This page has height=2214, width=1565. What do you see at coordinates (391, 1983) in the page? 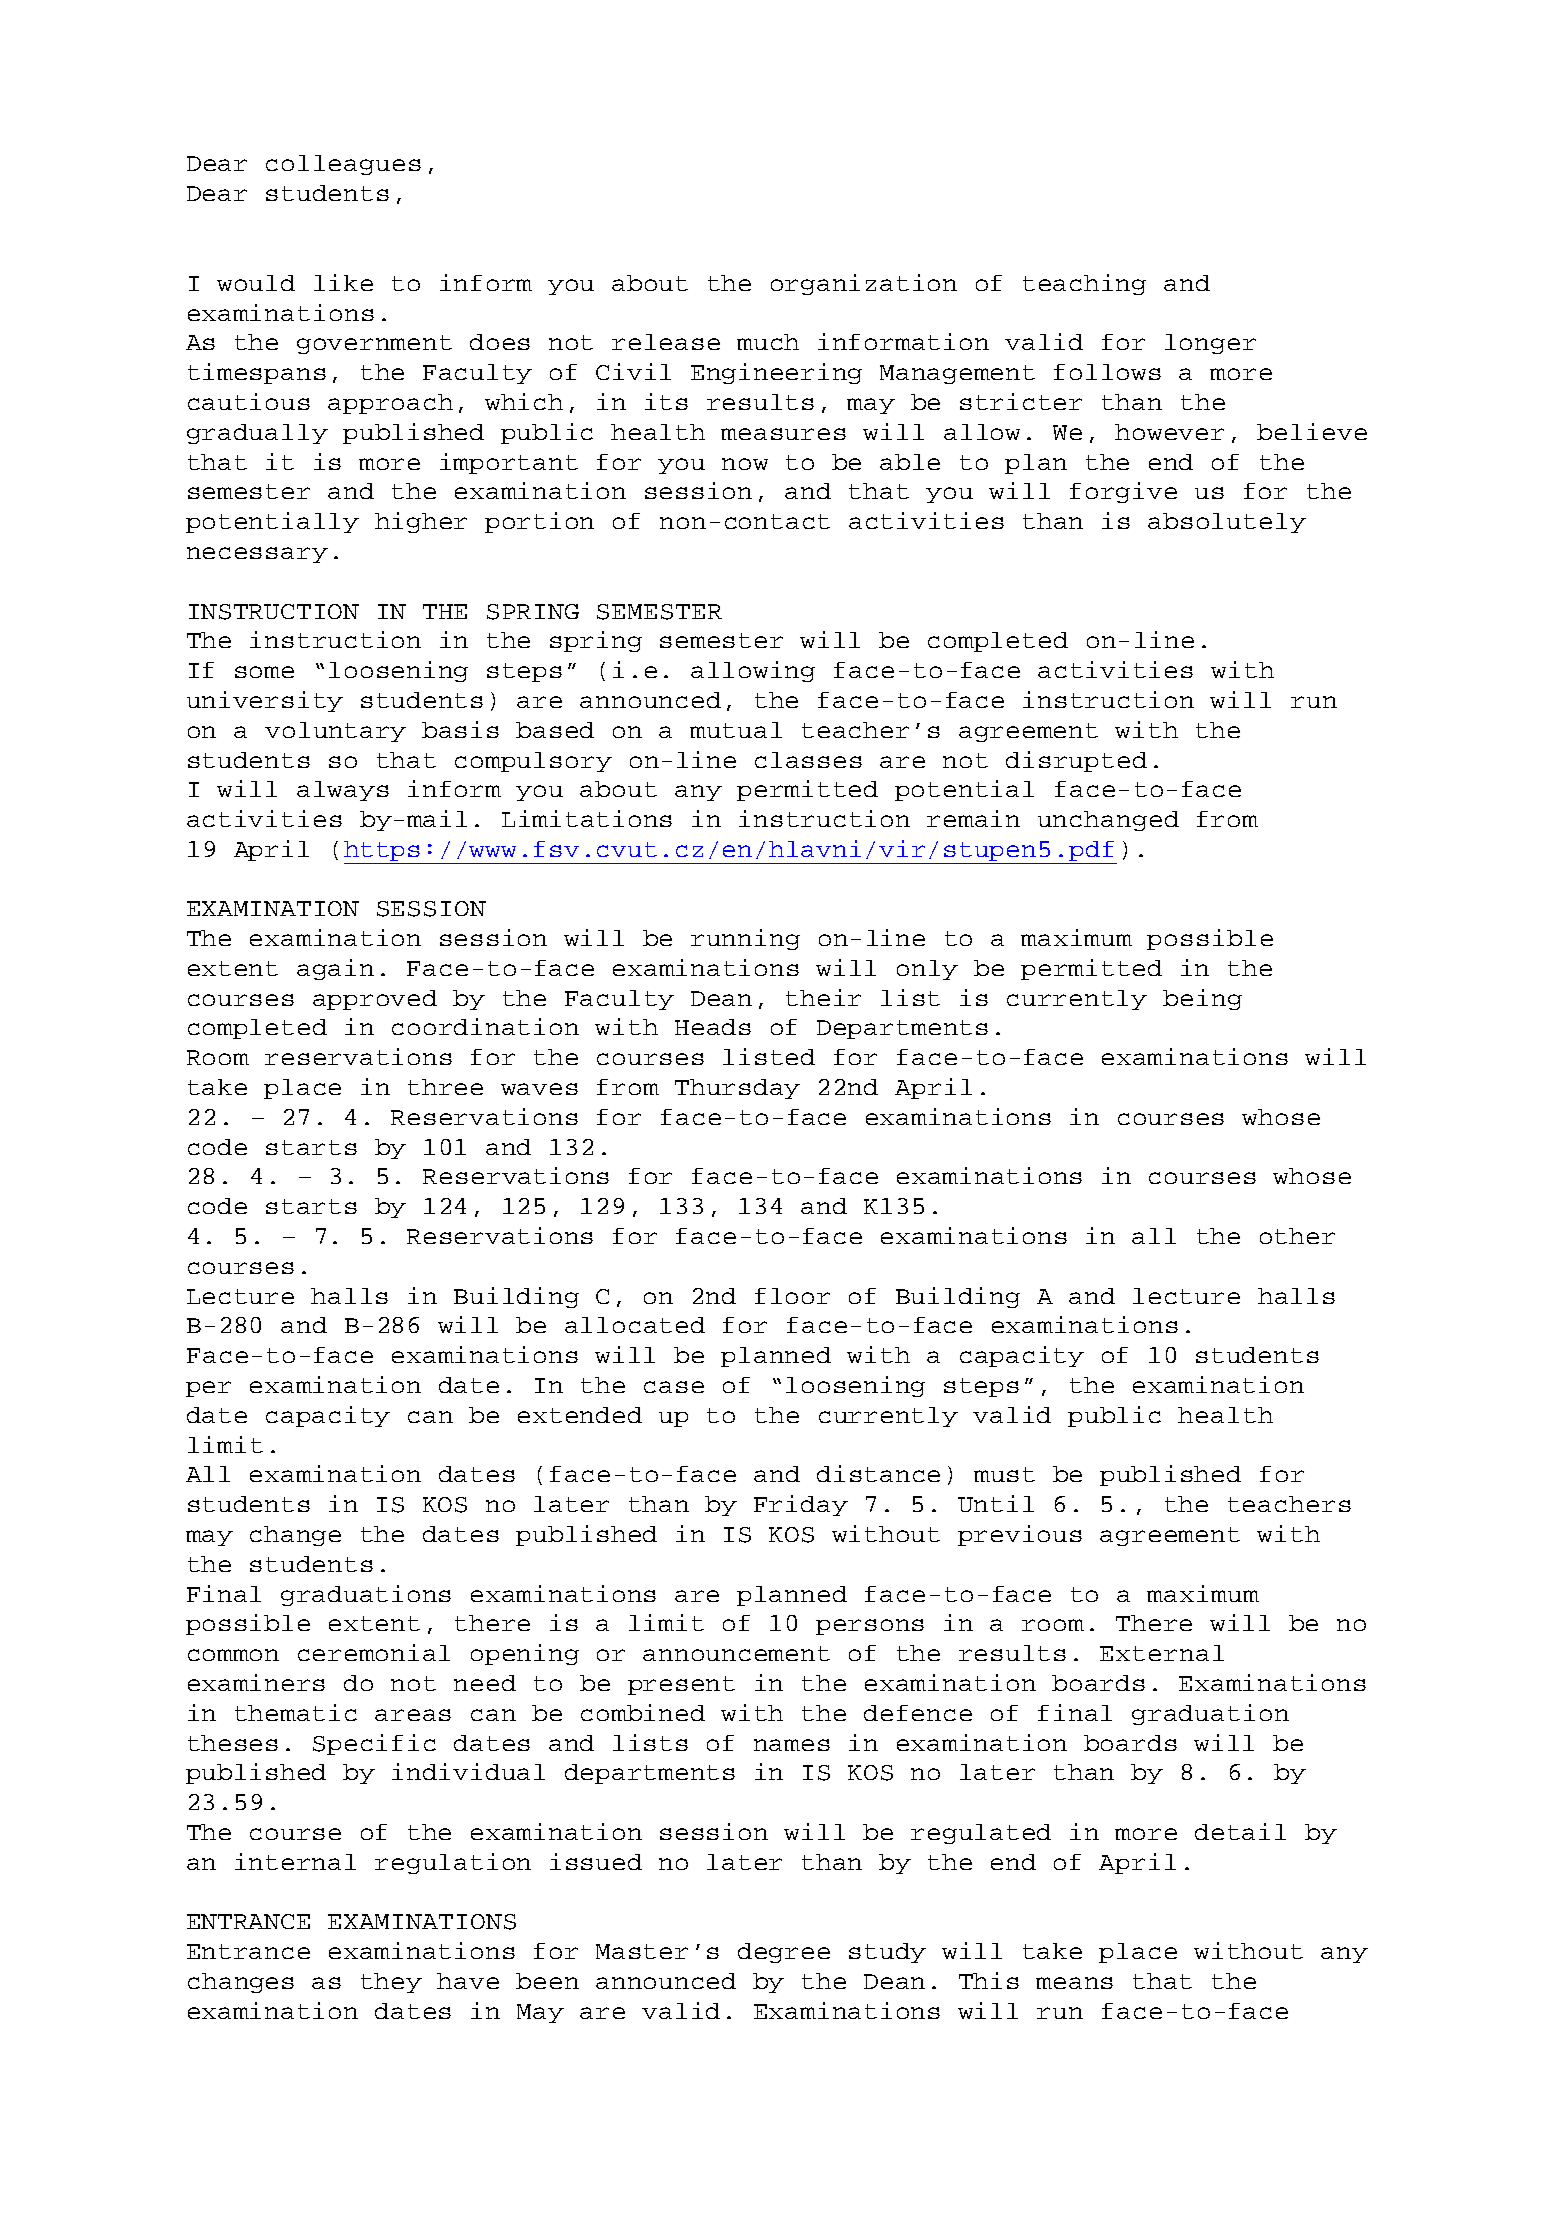
I see `they` at bounding box center [391, 1983].
